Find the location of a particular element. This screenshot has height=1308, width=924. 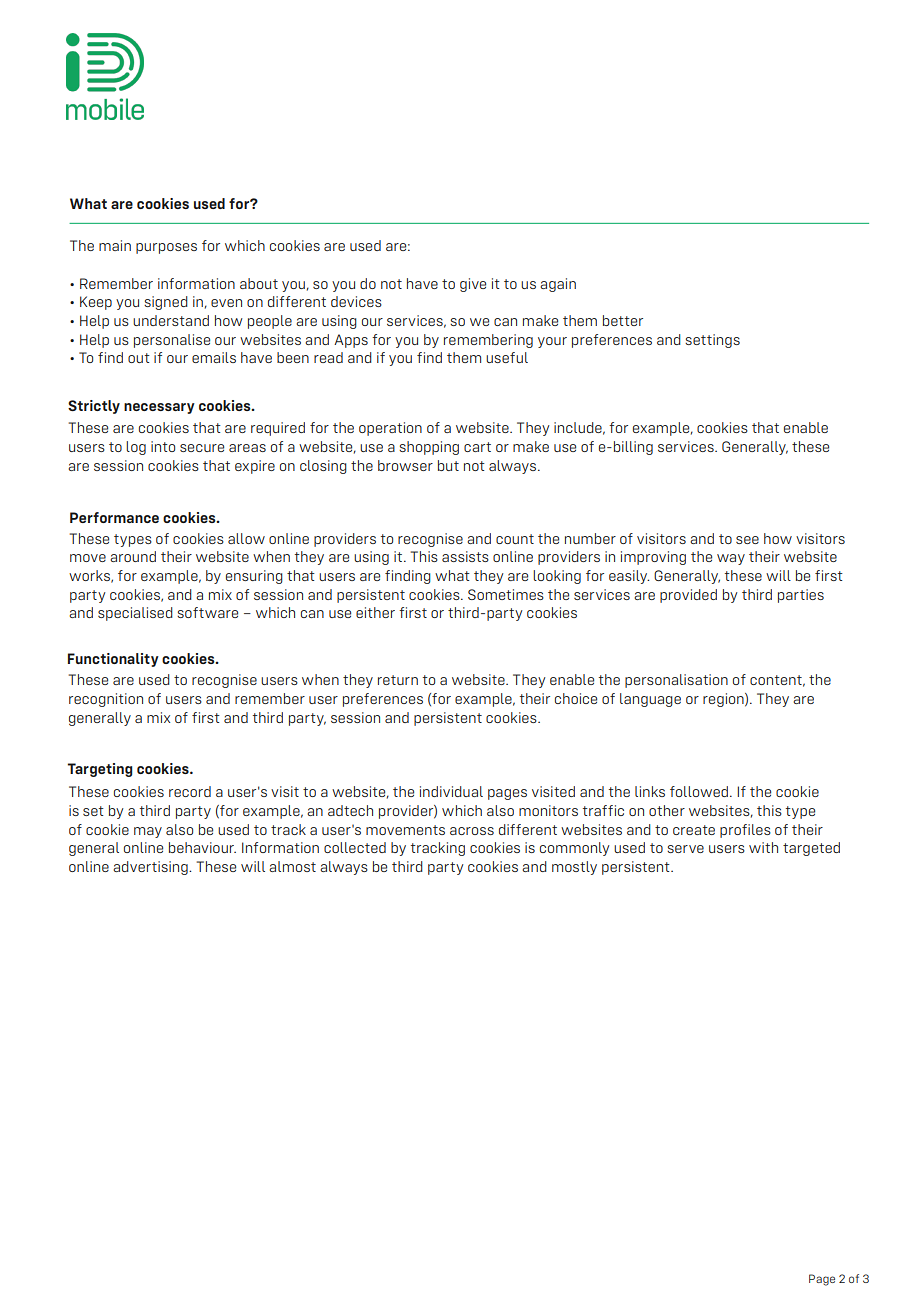

but is located at coordinates (448, 465).
